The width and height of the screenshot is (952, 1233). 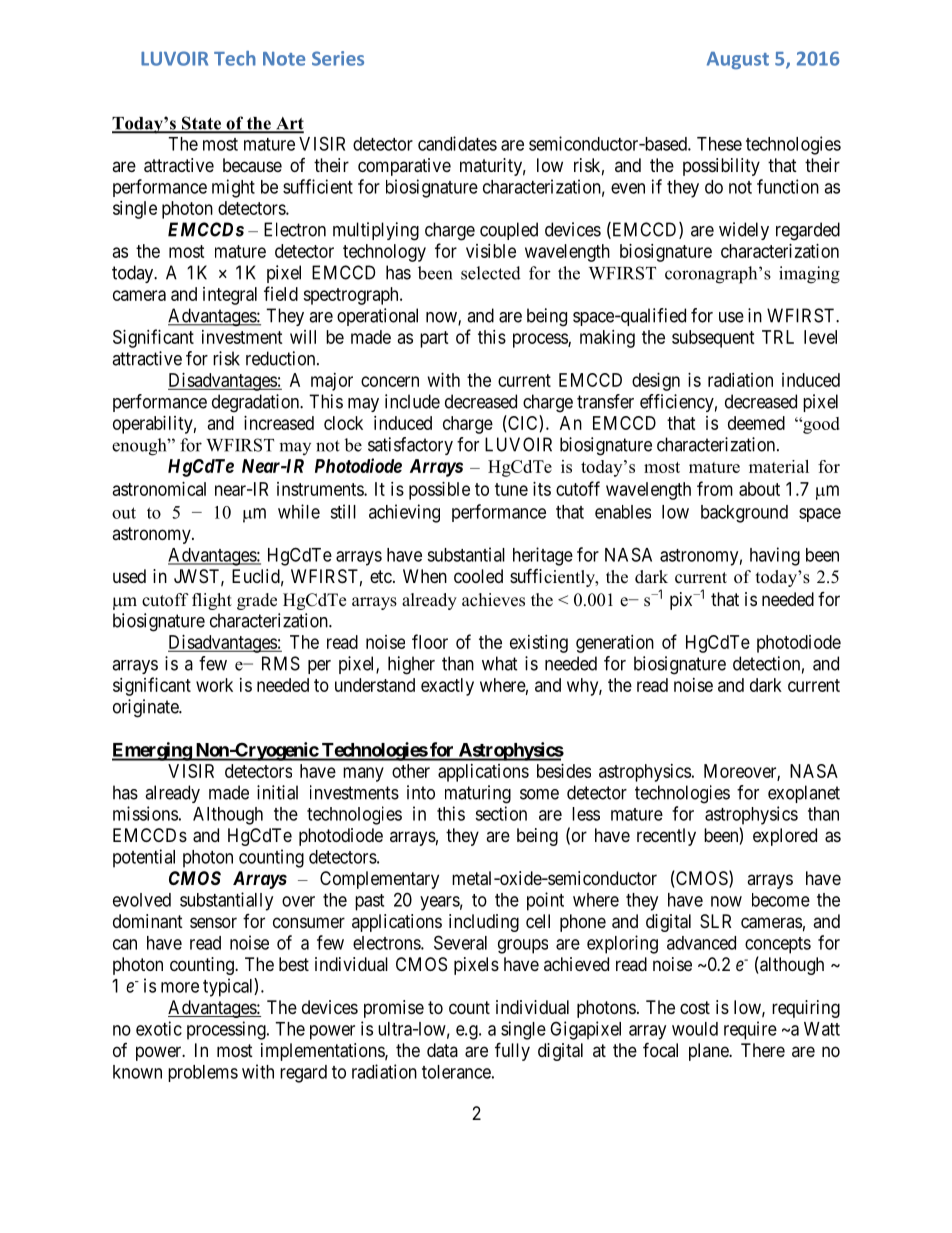 I want to click on part, so click(x=434, y=339).
